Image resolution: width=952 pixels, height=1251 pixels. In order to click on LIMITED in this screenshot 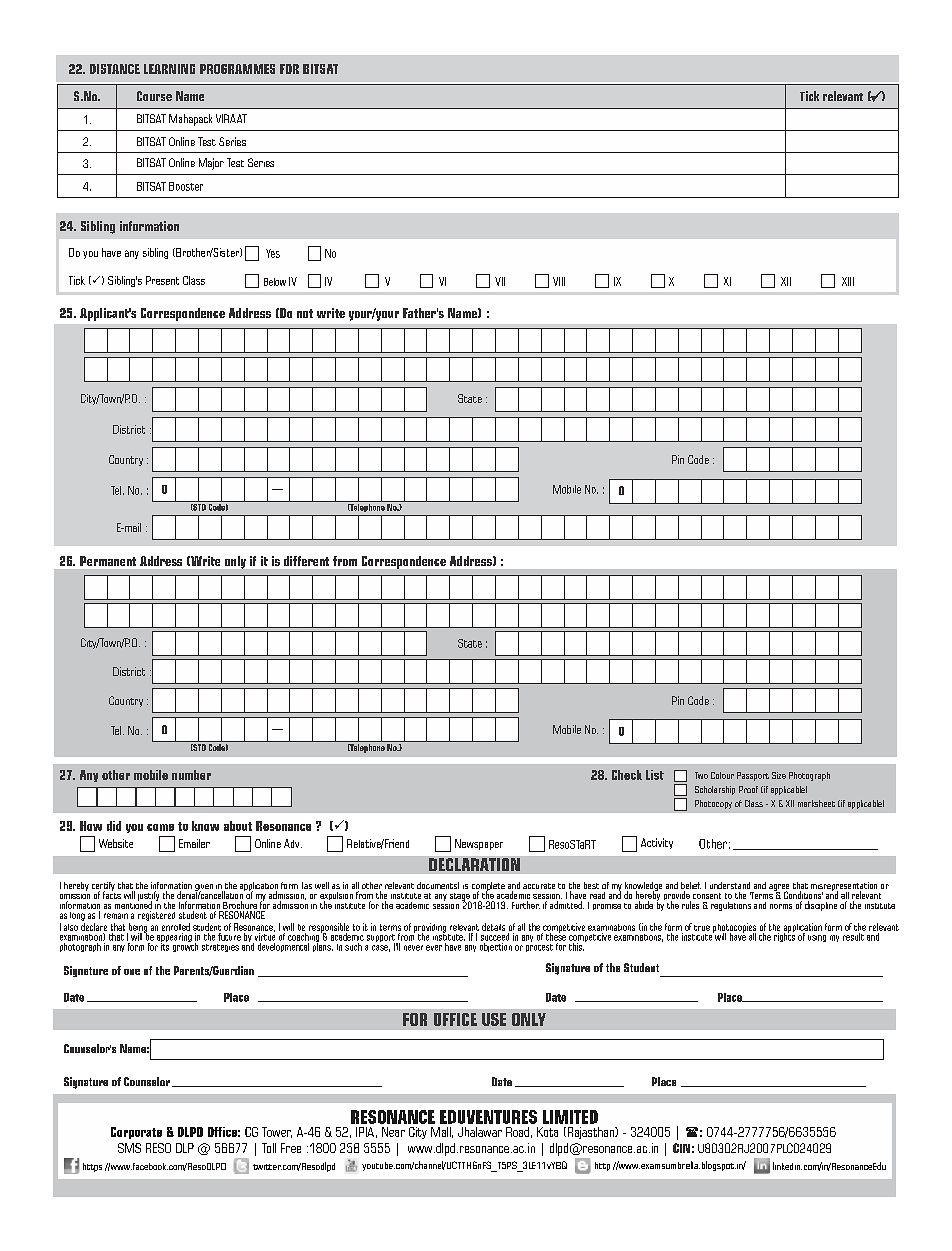, I will do `click(570, 1117)`.
